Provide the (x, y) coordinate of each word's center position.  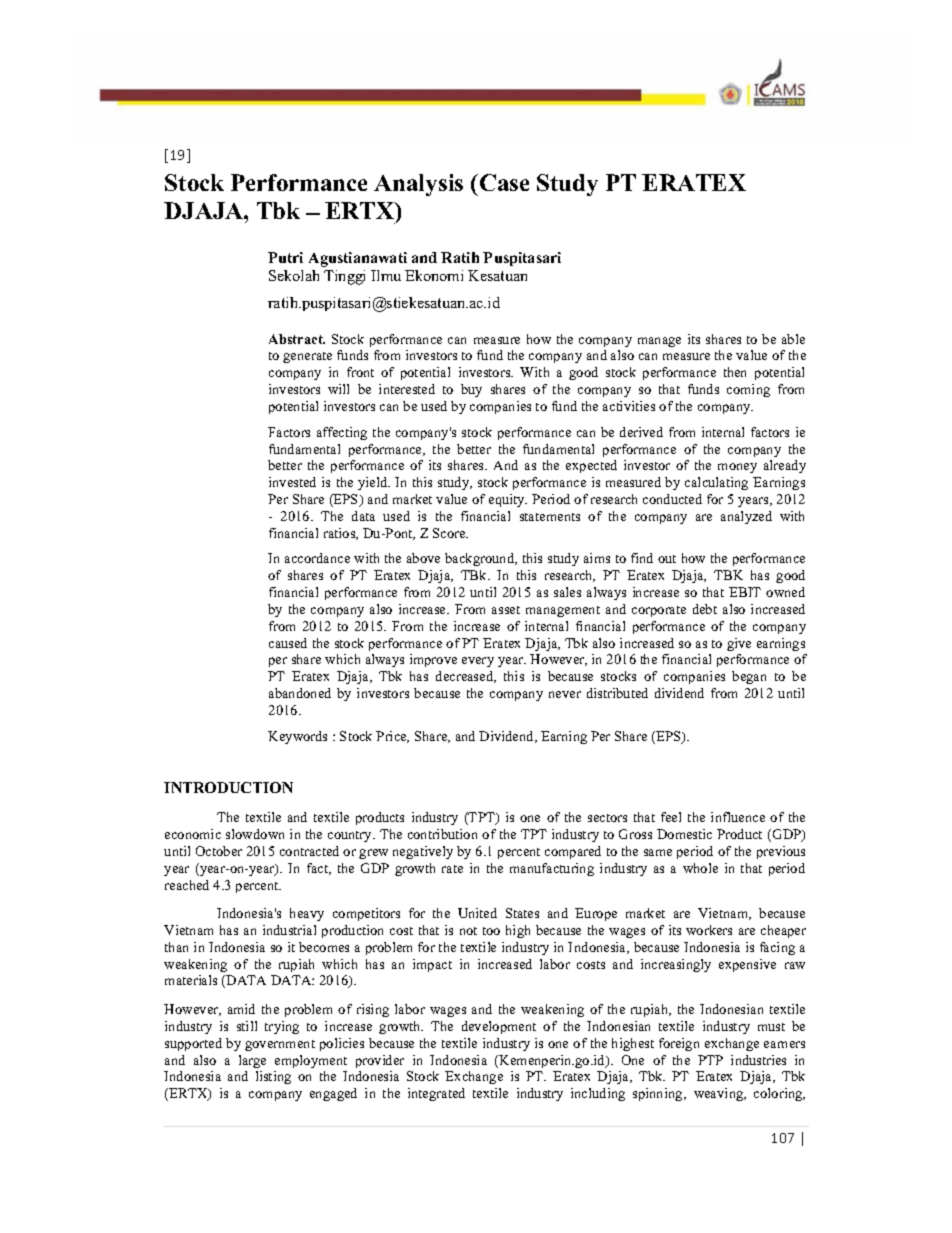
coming (748, 390)
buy (471, 390)
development (499, 1027)
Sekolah (294, 275)
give (739, 644)
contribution (442, 834)
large (252, 1061)
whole (700, 868)
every (478, 662)
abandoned (300, 693)
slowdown (255, 834)
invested (292, 482)
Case (504, 182)
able (793, 339)
